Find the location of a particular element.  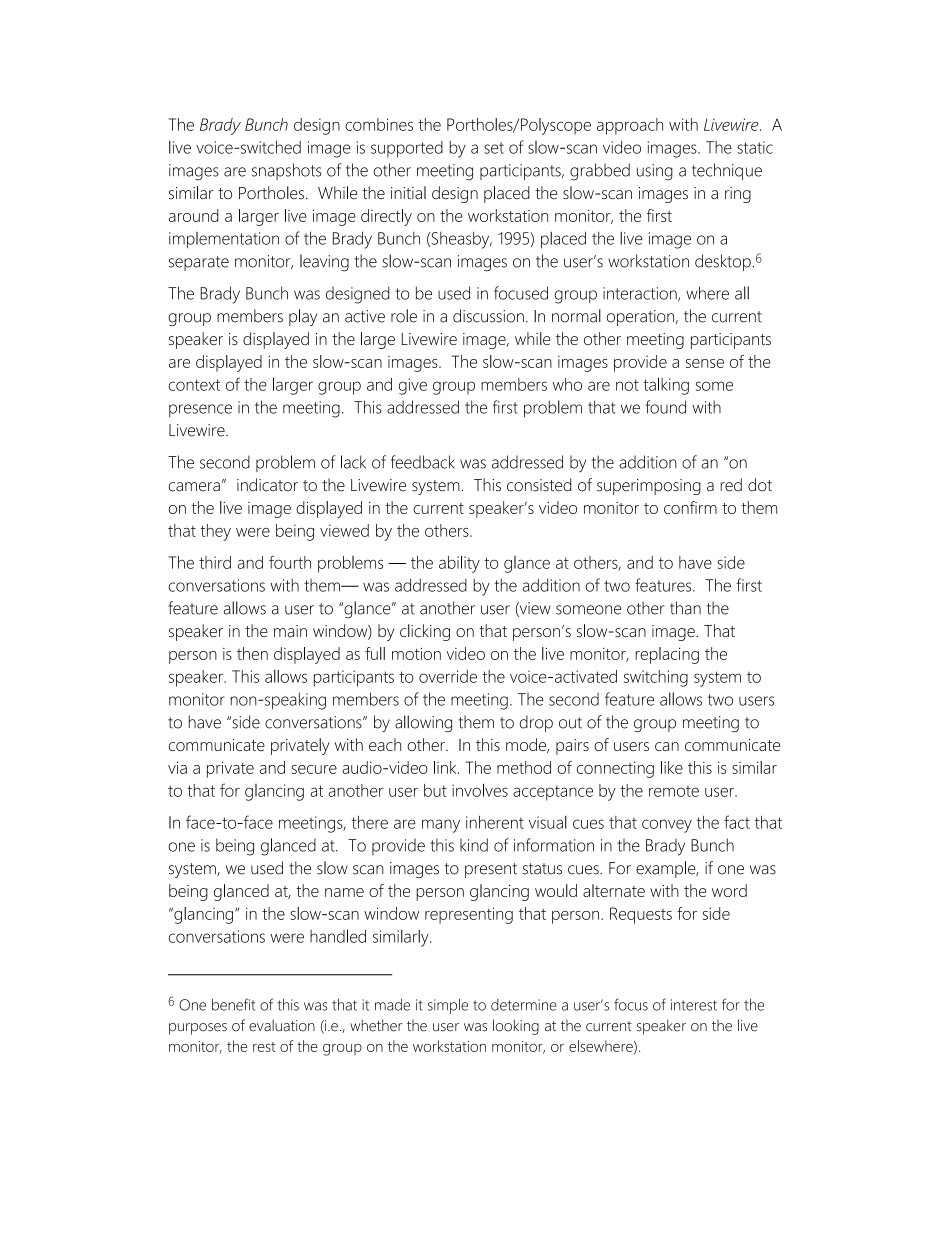

simple is located at coordinates (448, 1006).
